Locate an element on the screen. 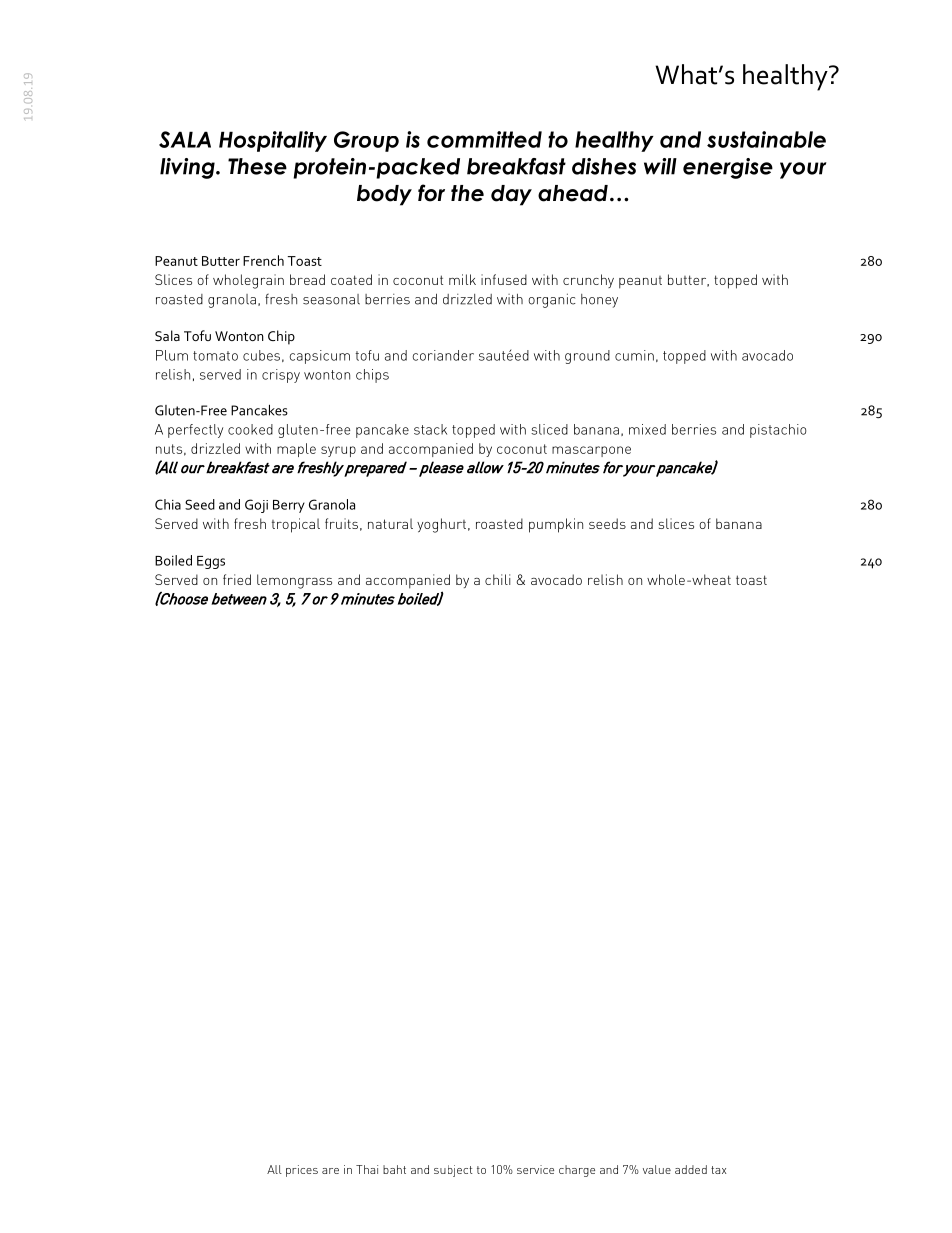 This screenshot has height=1233, width=952. energise is located at coordinates (728, 168).
